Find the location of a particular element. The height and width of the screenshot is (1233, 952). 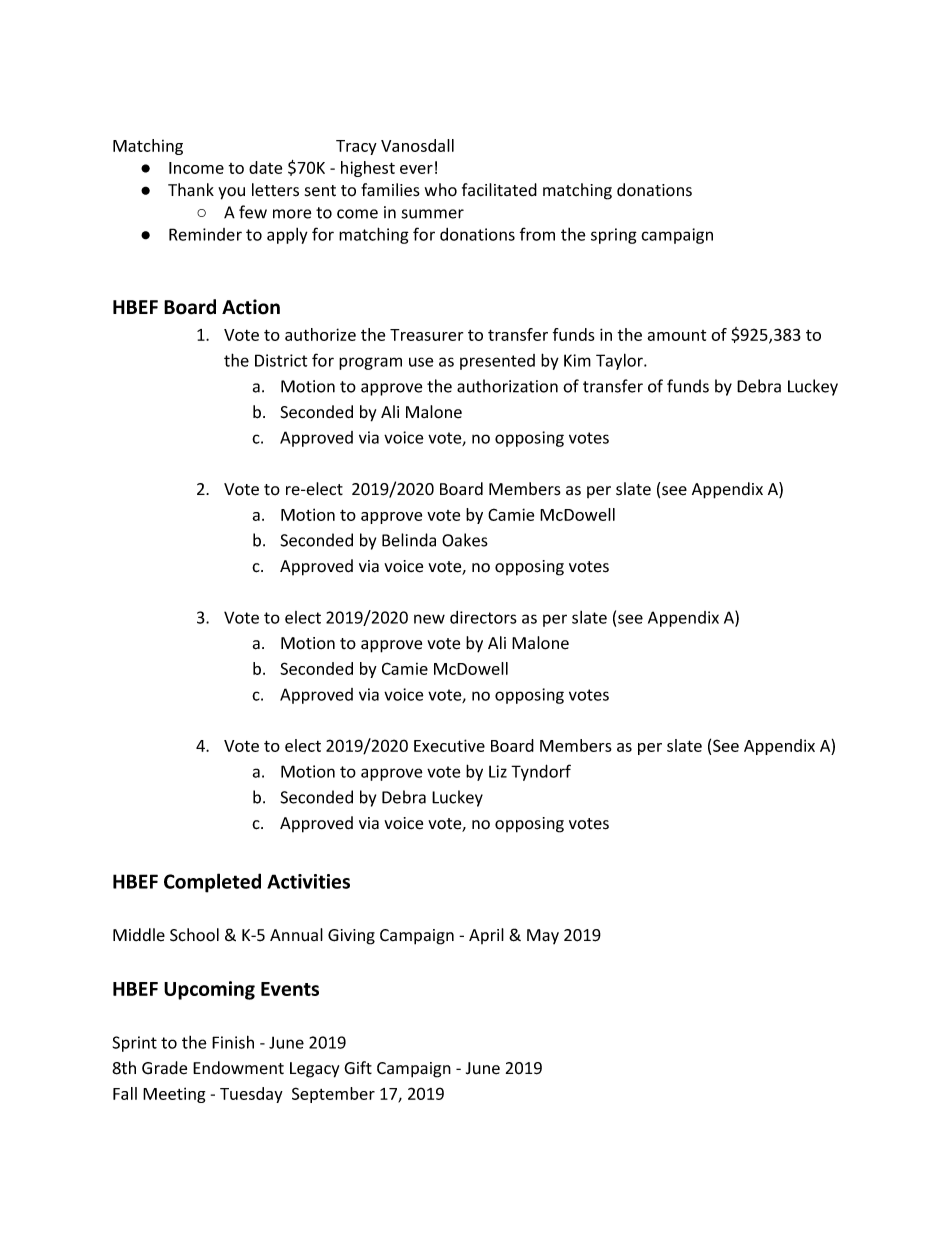

Completed is located at coordinates (212, 883).
